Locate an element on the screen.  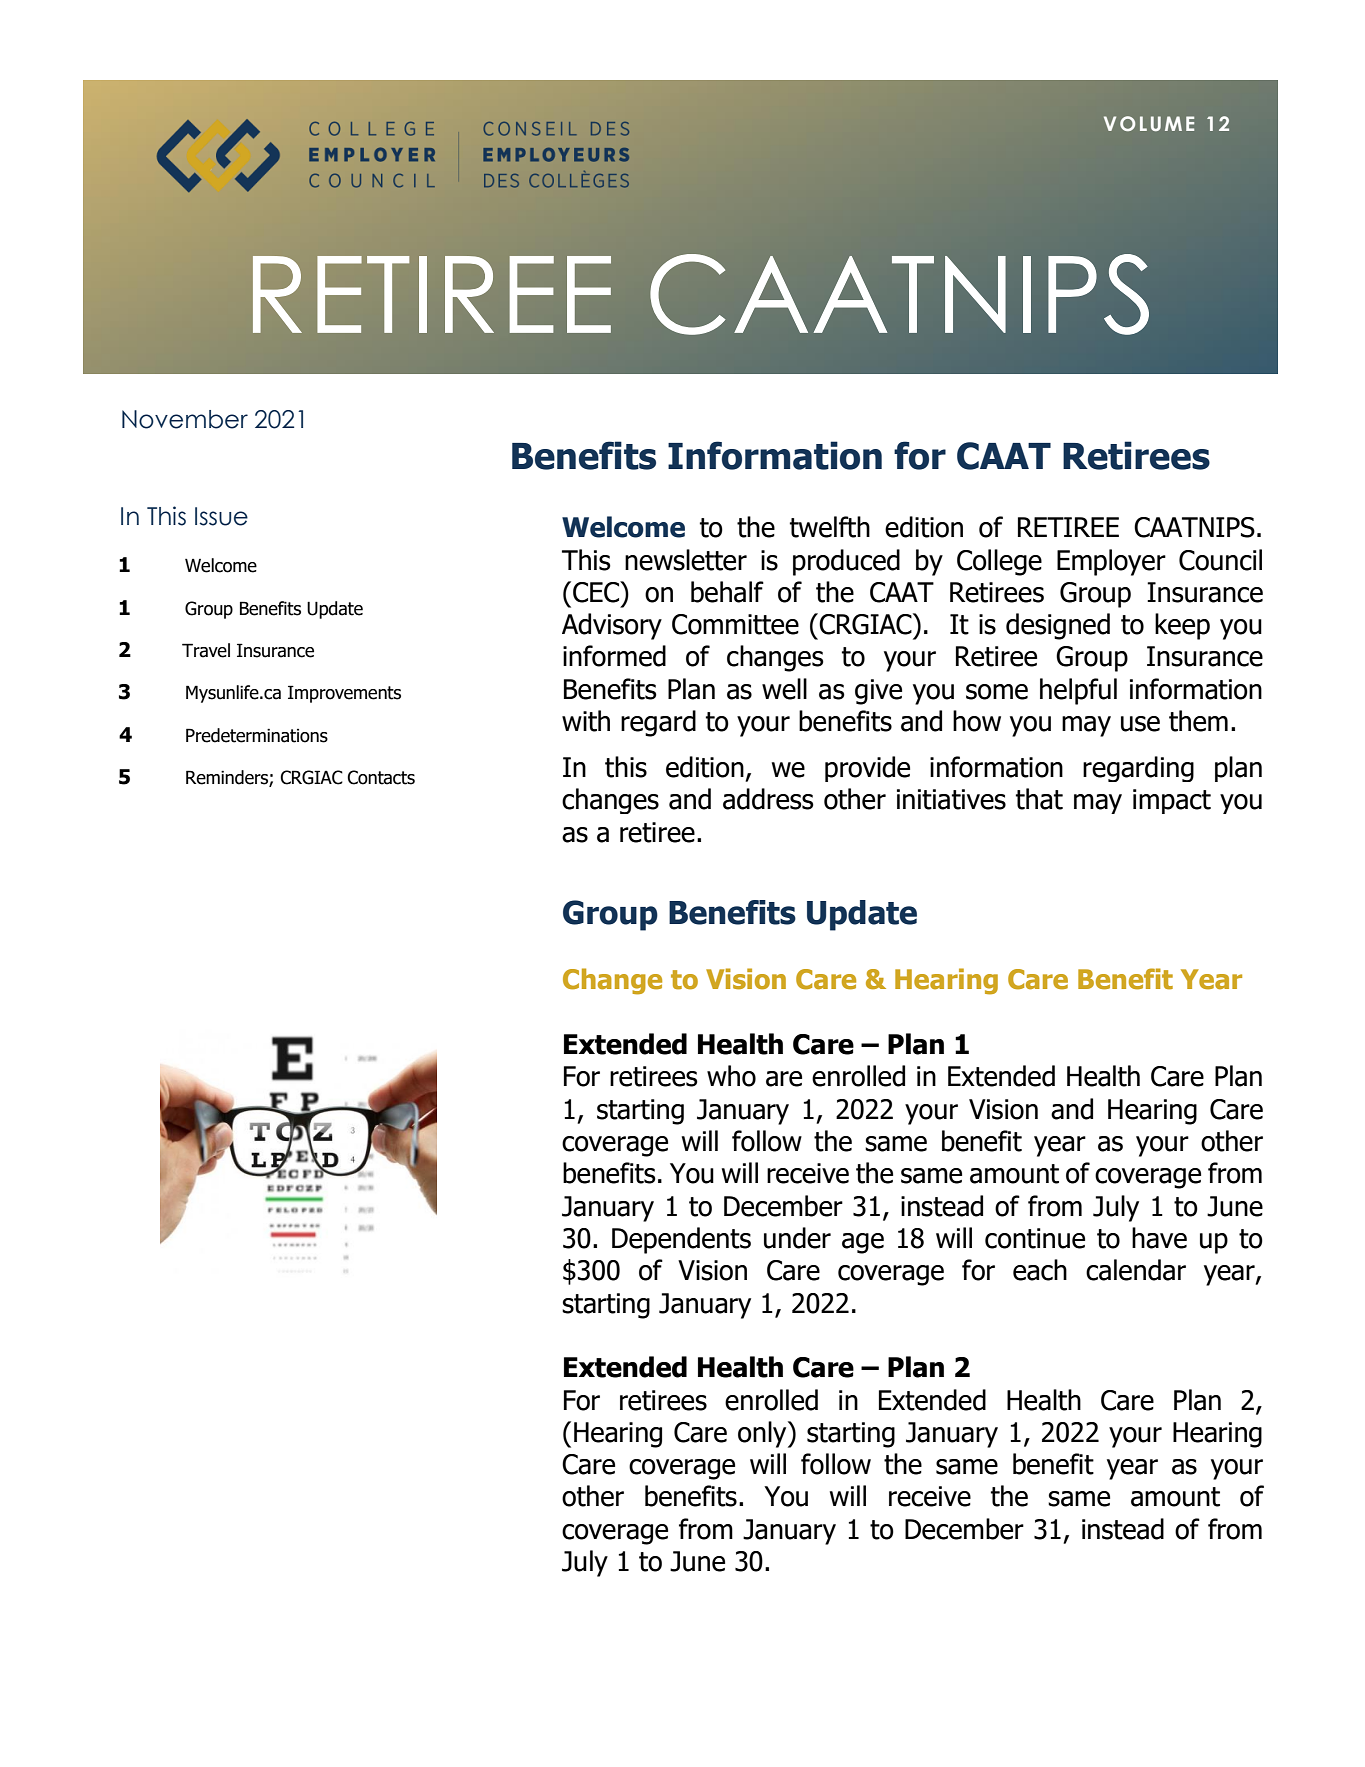
only is located at coordinates (763, 1434).
